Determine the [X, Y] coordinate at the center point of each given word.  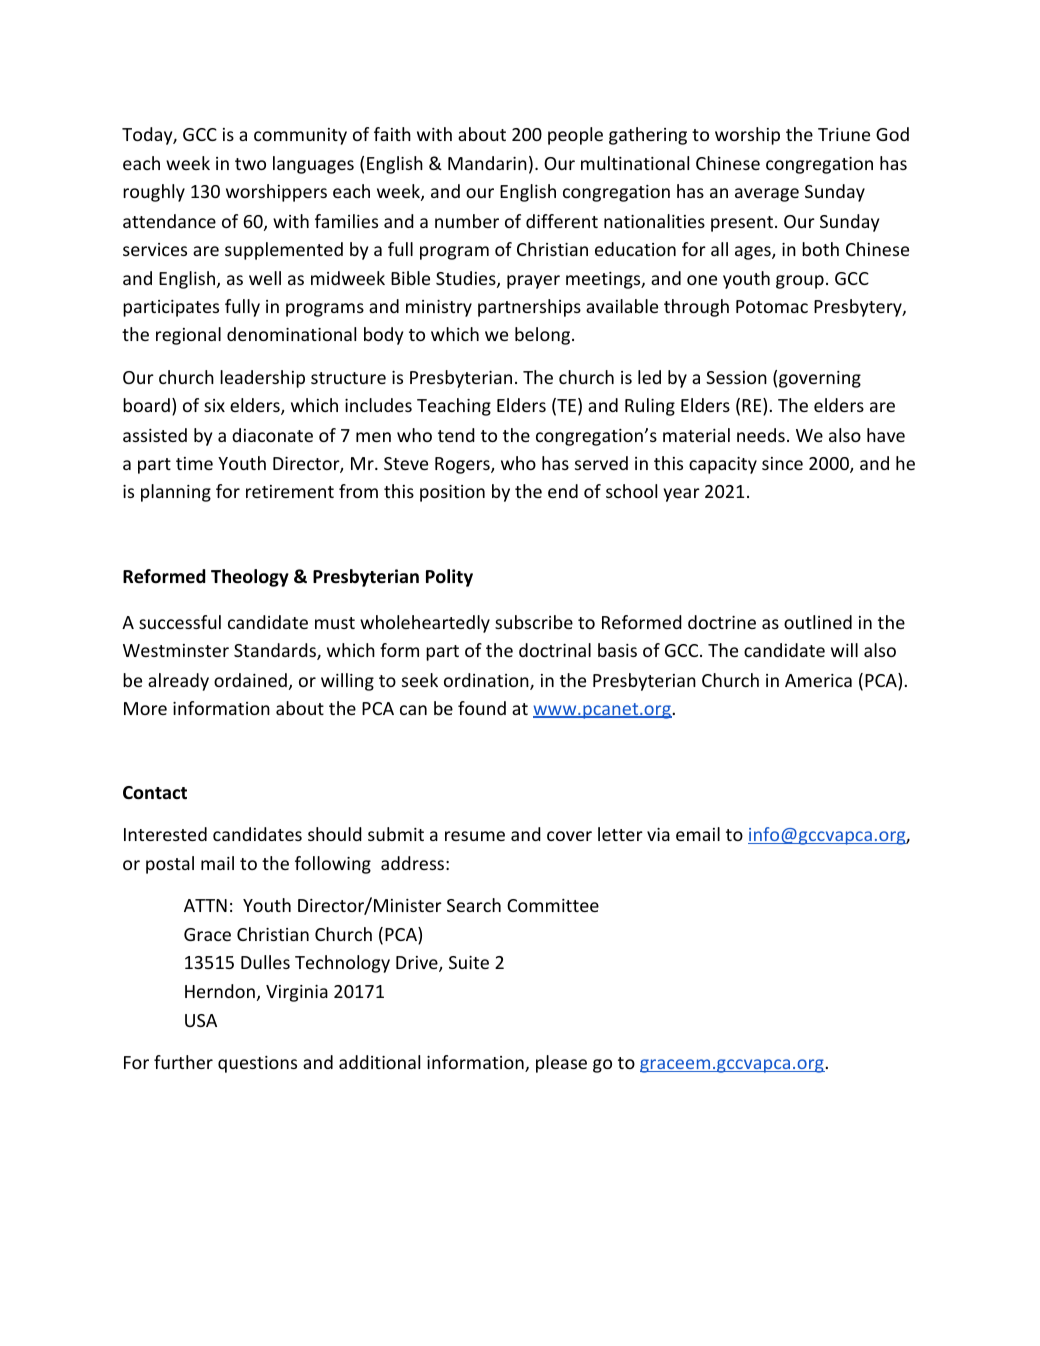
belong [542, 336]
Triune [844, 134]
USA [201, 1020]
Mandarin [487, 163]
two [250, 164]
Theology [250, 578]
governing [820, 379]
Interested [165, 834]
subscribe [534, 622]
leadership [262, 379]
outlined [818, 622]
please [561, 1064]
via [658, 834]
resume [475, 836]
